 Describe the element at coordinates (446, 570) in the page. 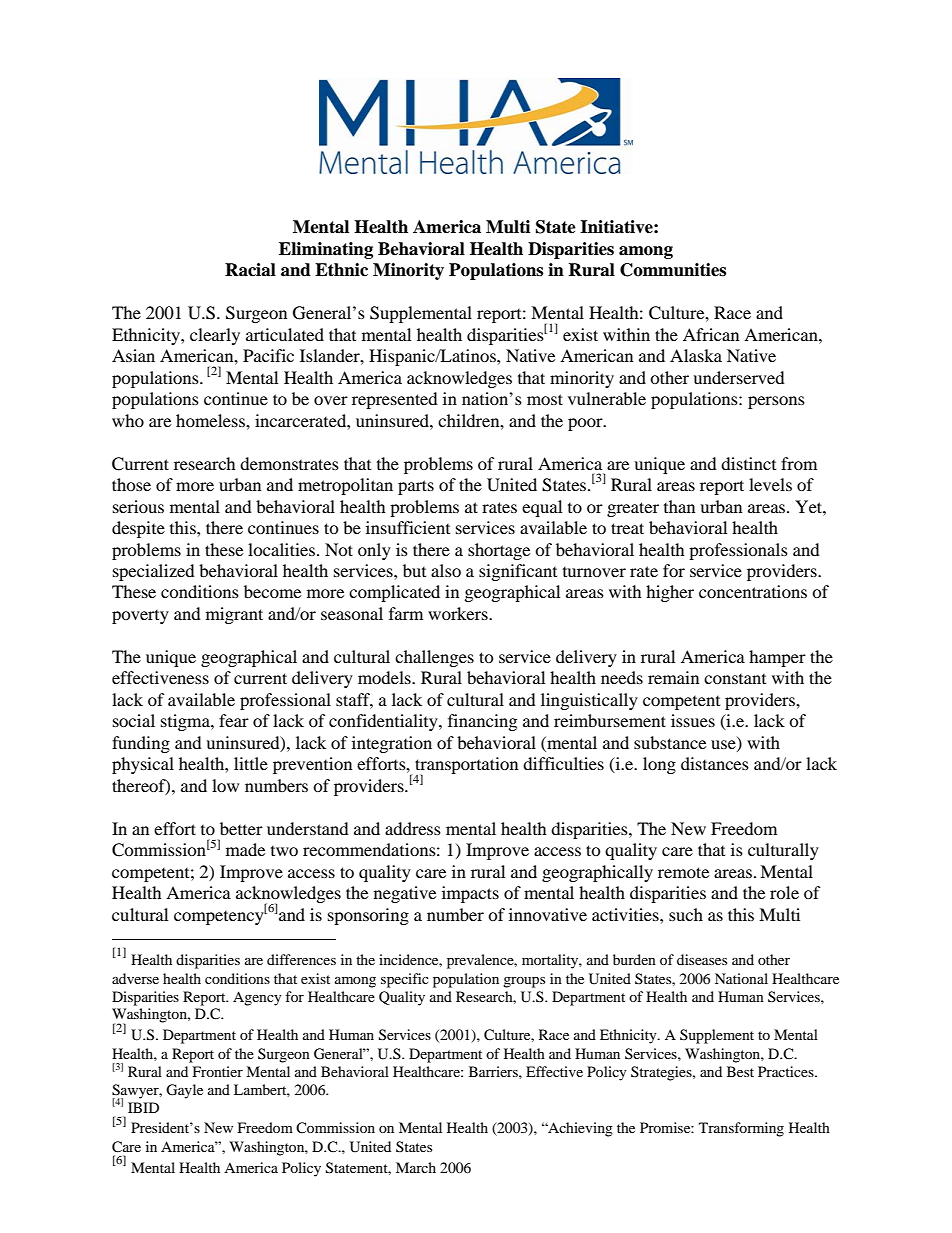

I see `also` at that location.
